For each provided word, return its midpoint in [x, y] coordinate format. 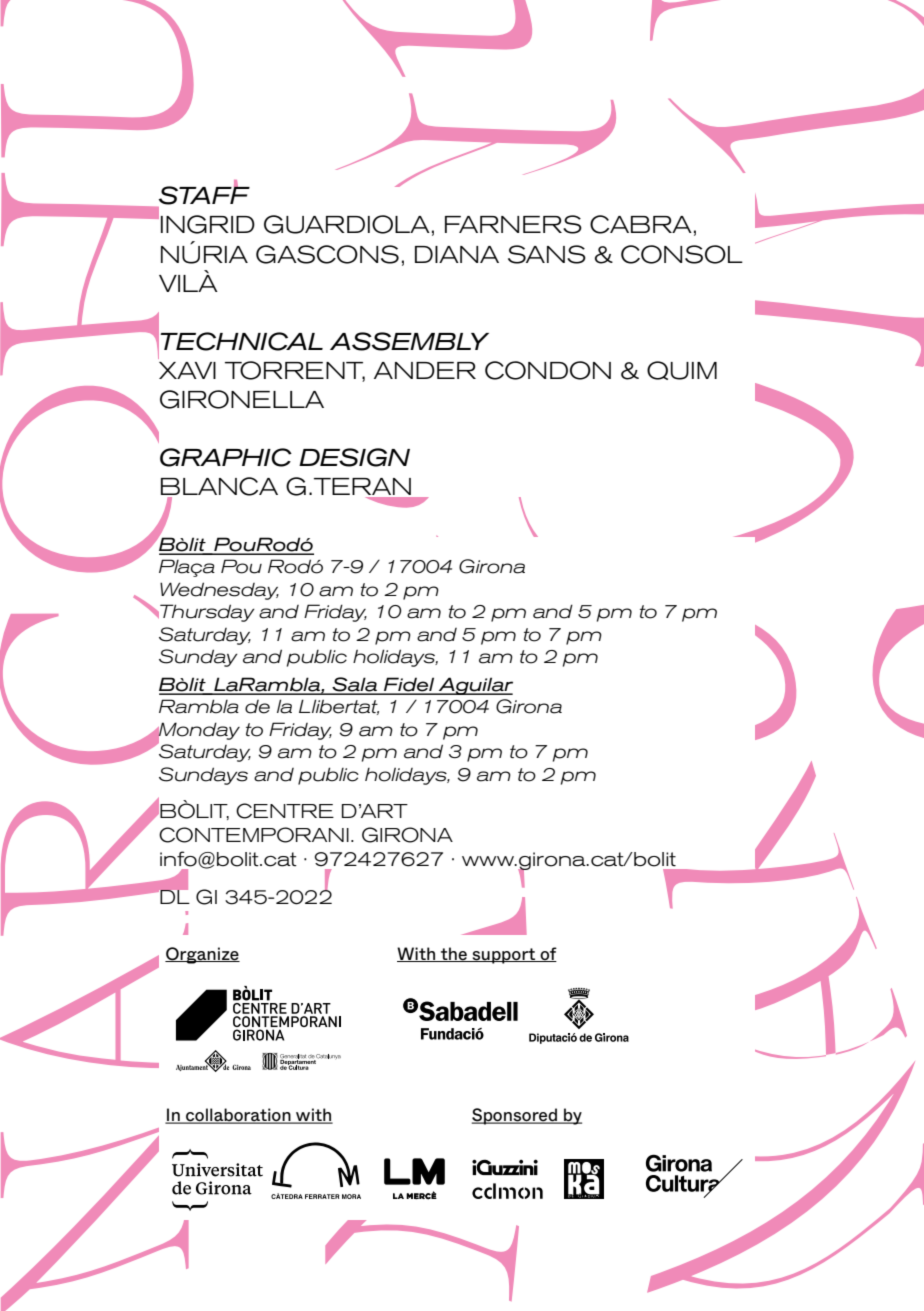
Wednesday [219, 591]
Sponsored [515, 1116]
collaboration [238, 1116]
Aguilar [474, 686]
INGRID [208, 224]
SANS [547, 254]
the [454, 954]
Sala [355, 685]
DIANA [457, 254]
